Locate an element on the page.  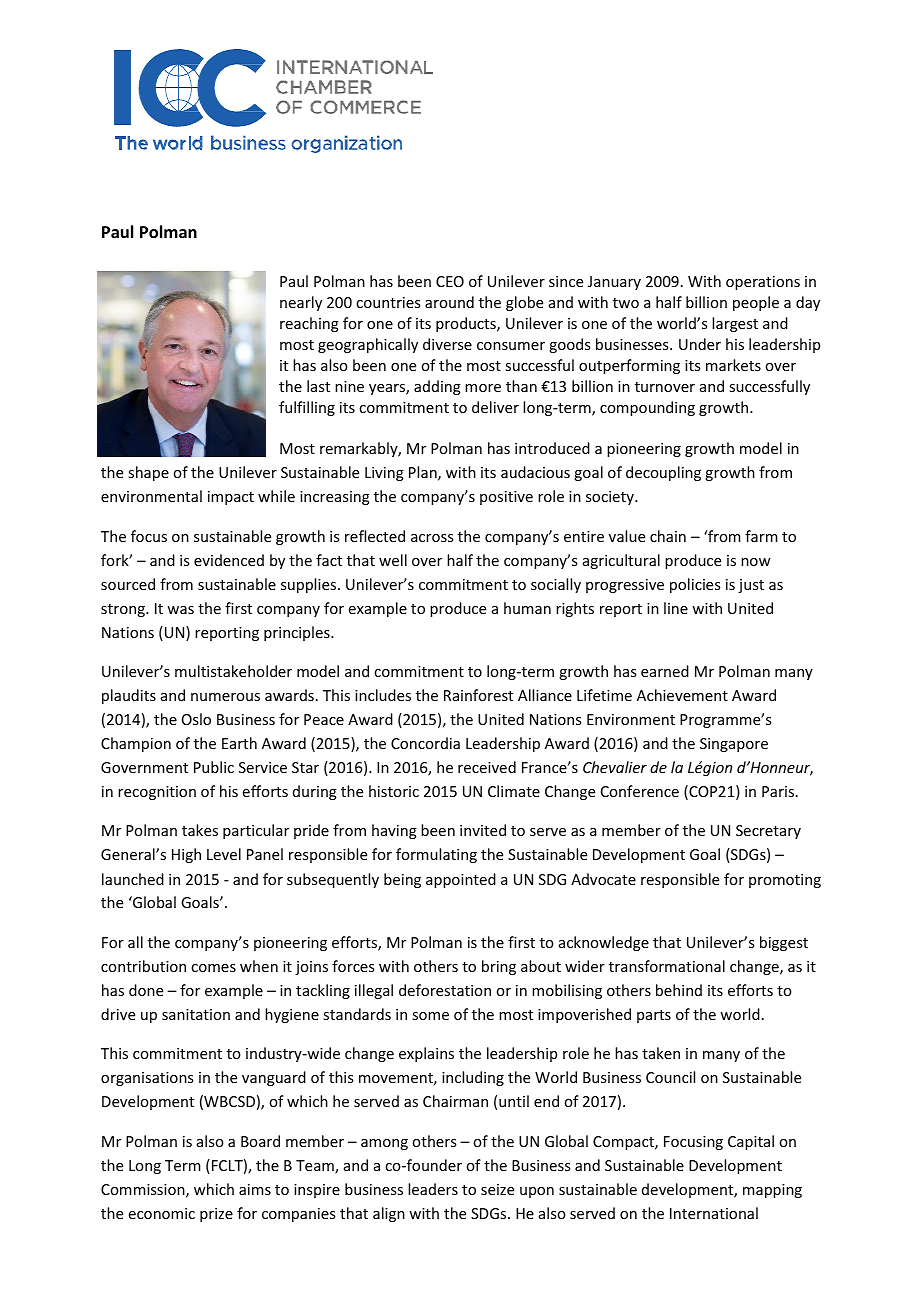
seize is located at coordinates (497, 1189).
